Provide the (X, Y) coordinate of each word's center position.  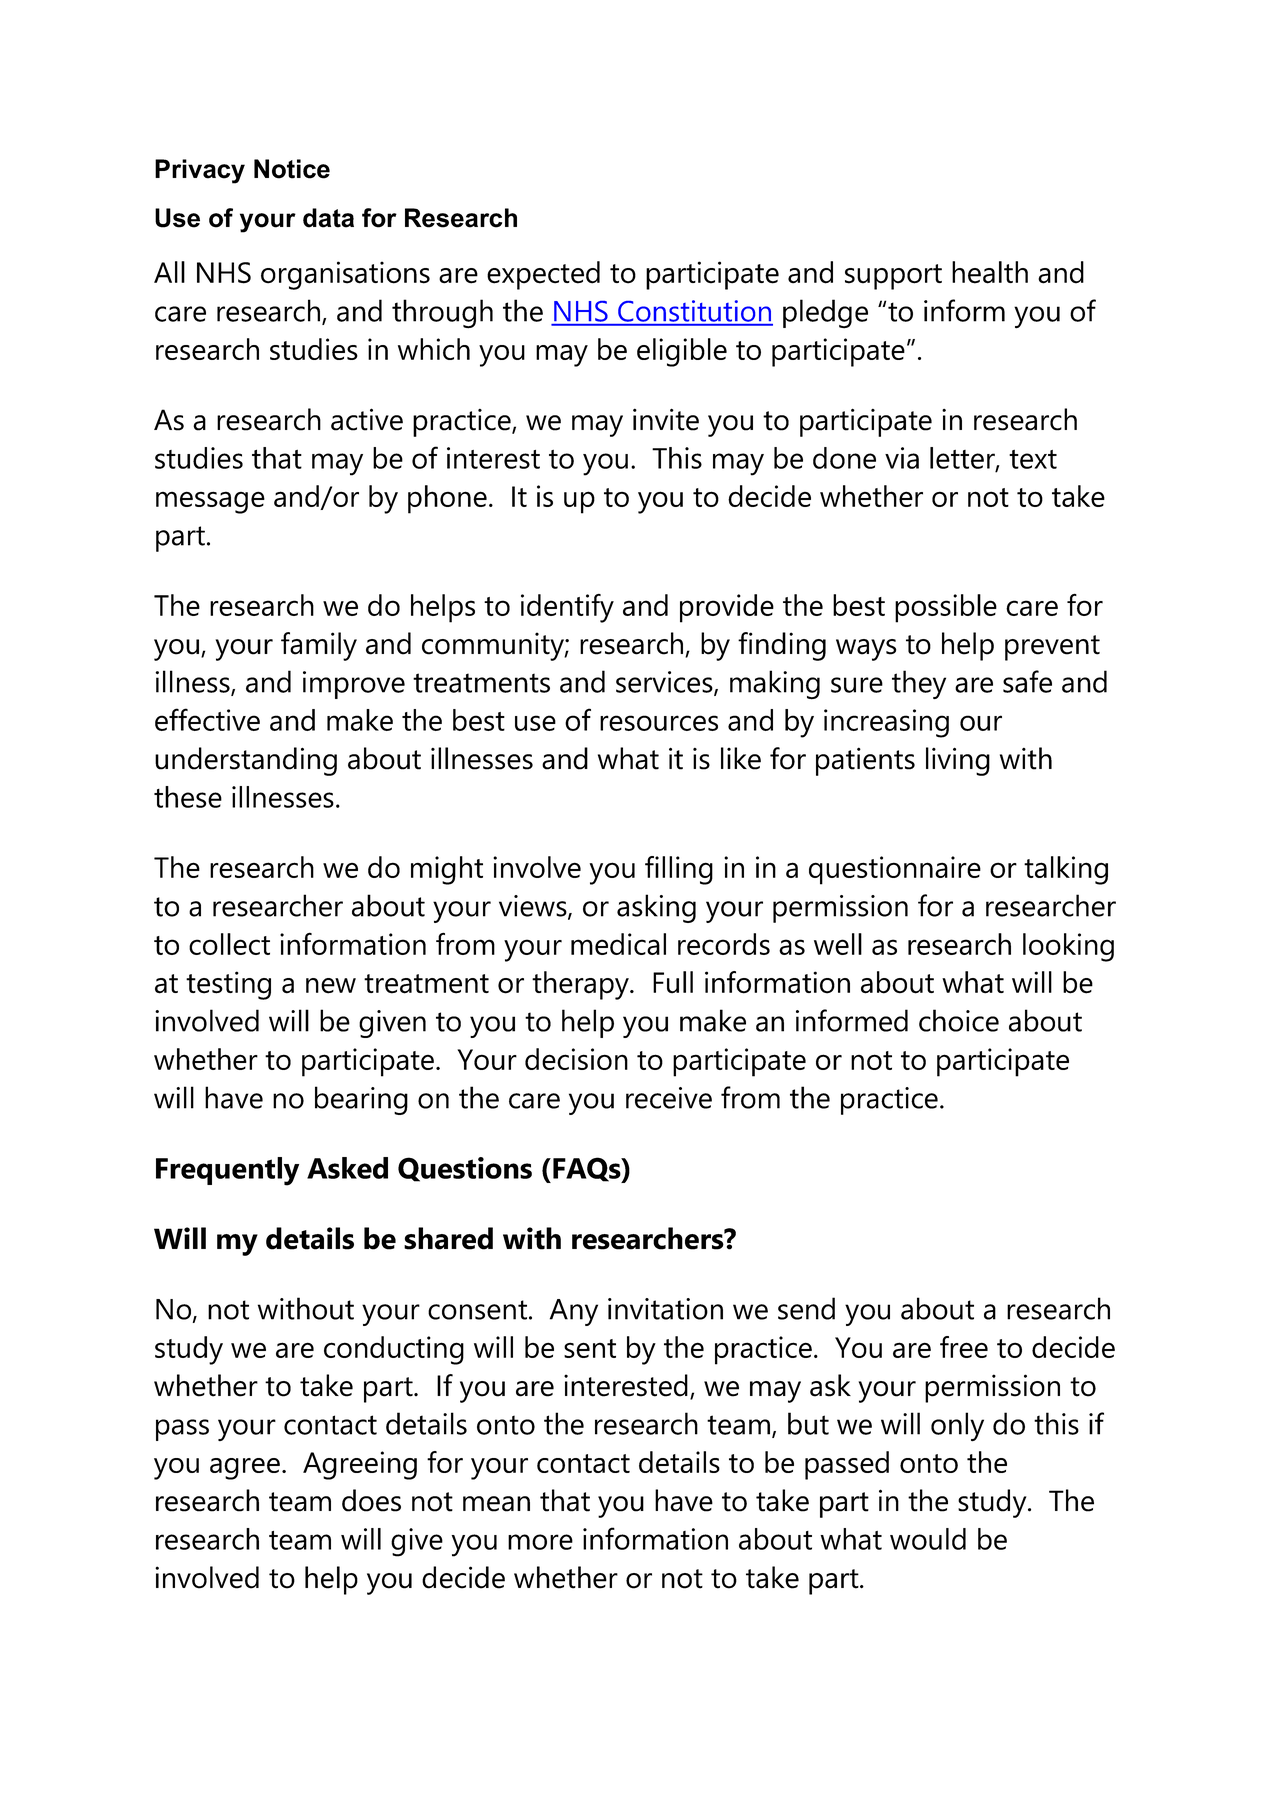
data (328, 218)
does (371, 1500)
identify (567, 608)
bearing (361, 1100)
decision (576, 1059)
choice (959, 1020)
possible (946, 608)
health (990, 272)
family (319, 646)
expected (543, 275)
